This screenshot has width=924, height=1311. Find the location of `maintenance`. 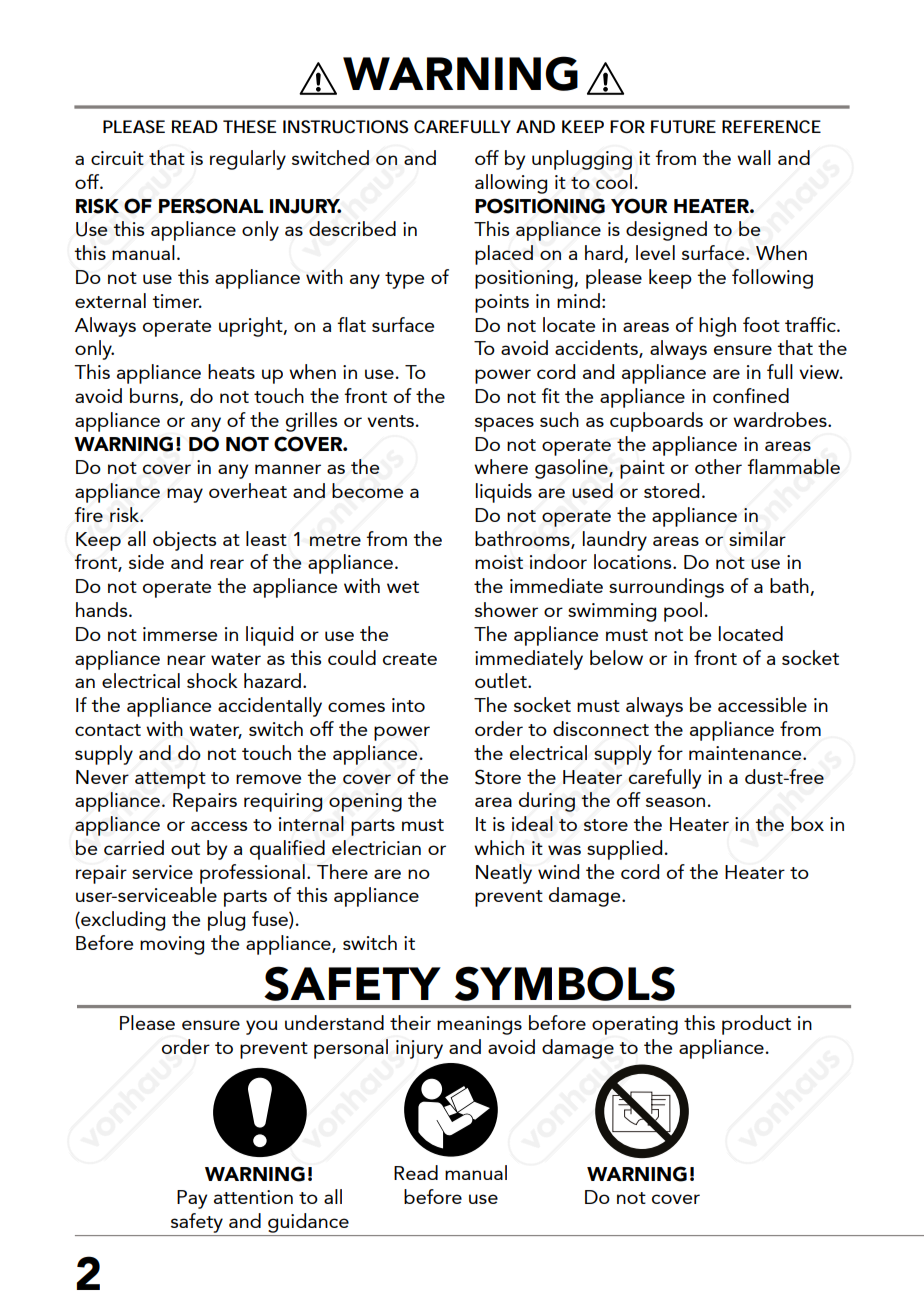

maintenance is located at coordinates (746, 753).
